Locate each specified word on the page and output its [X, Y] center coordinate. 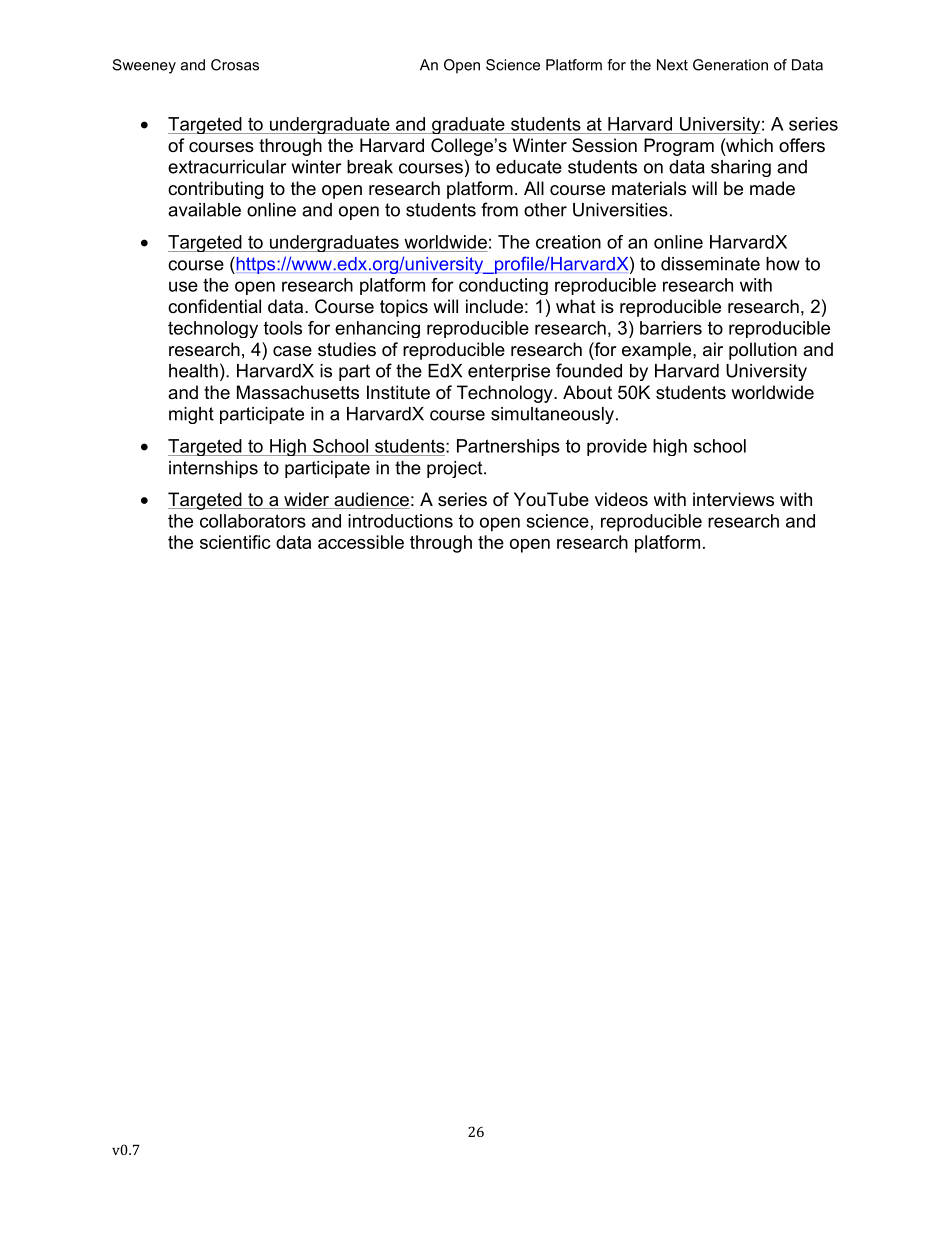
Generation [730, 65]
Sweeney [144, 66]
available [204, 210]
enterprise [509, 372]
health [193, 371]
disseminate [710, 264]
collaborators [253, 521]
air [713, 349]
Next [672, 65]
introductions [400, 521]
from [499, 209]
